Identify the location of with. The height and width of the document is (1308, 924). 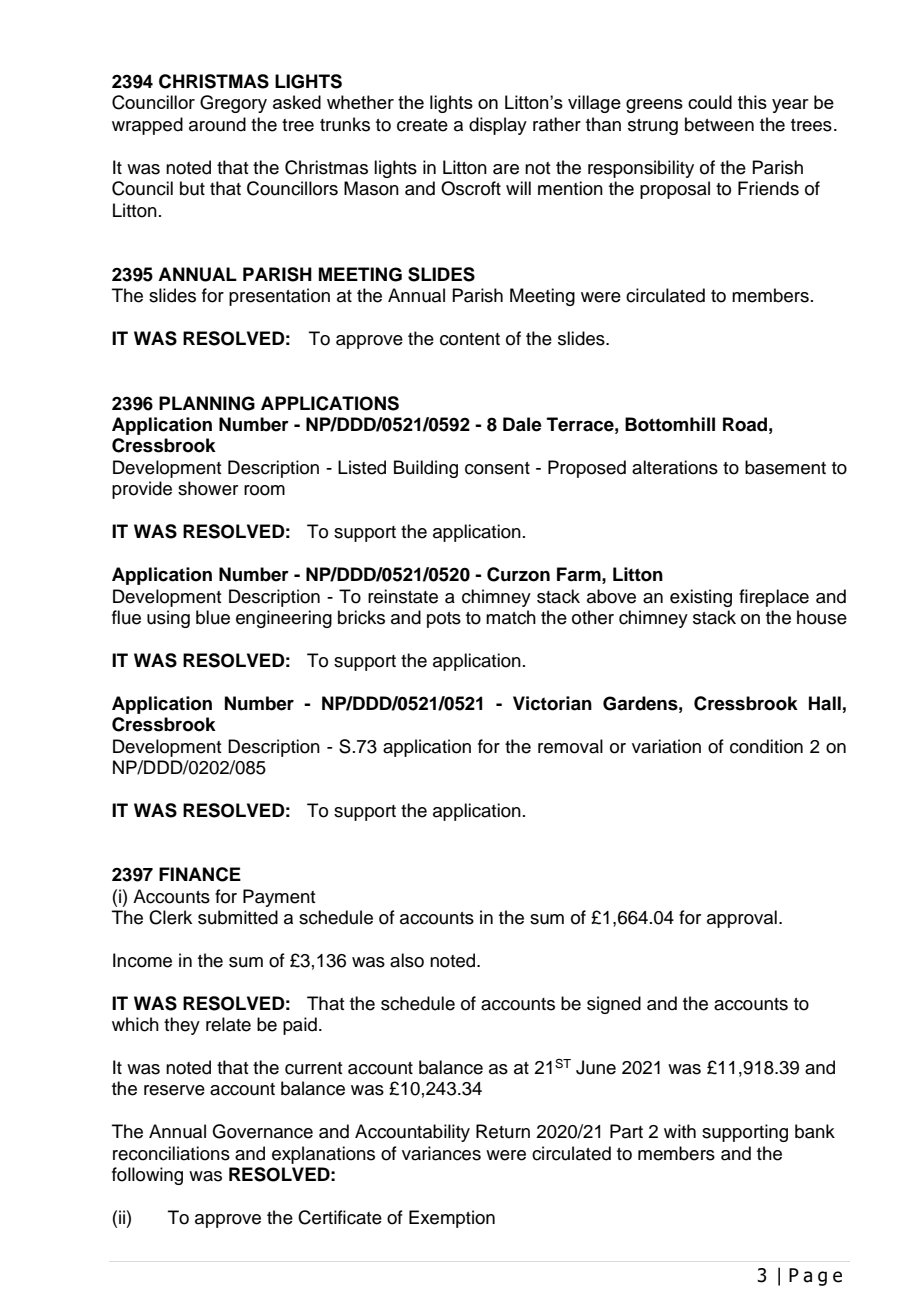
(680, 1131).
